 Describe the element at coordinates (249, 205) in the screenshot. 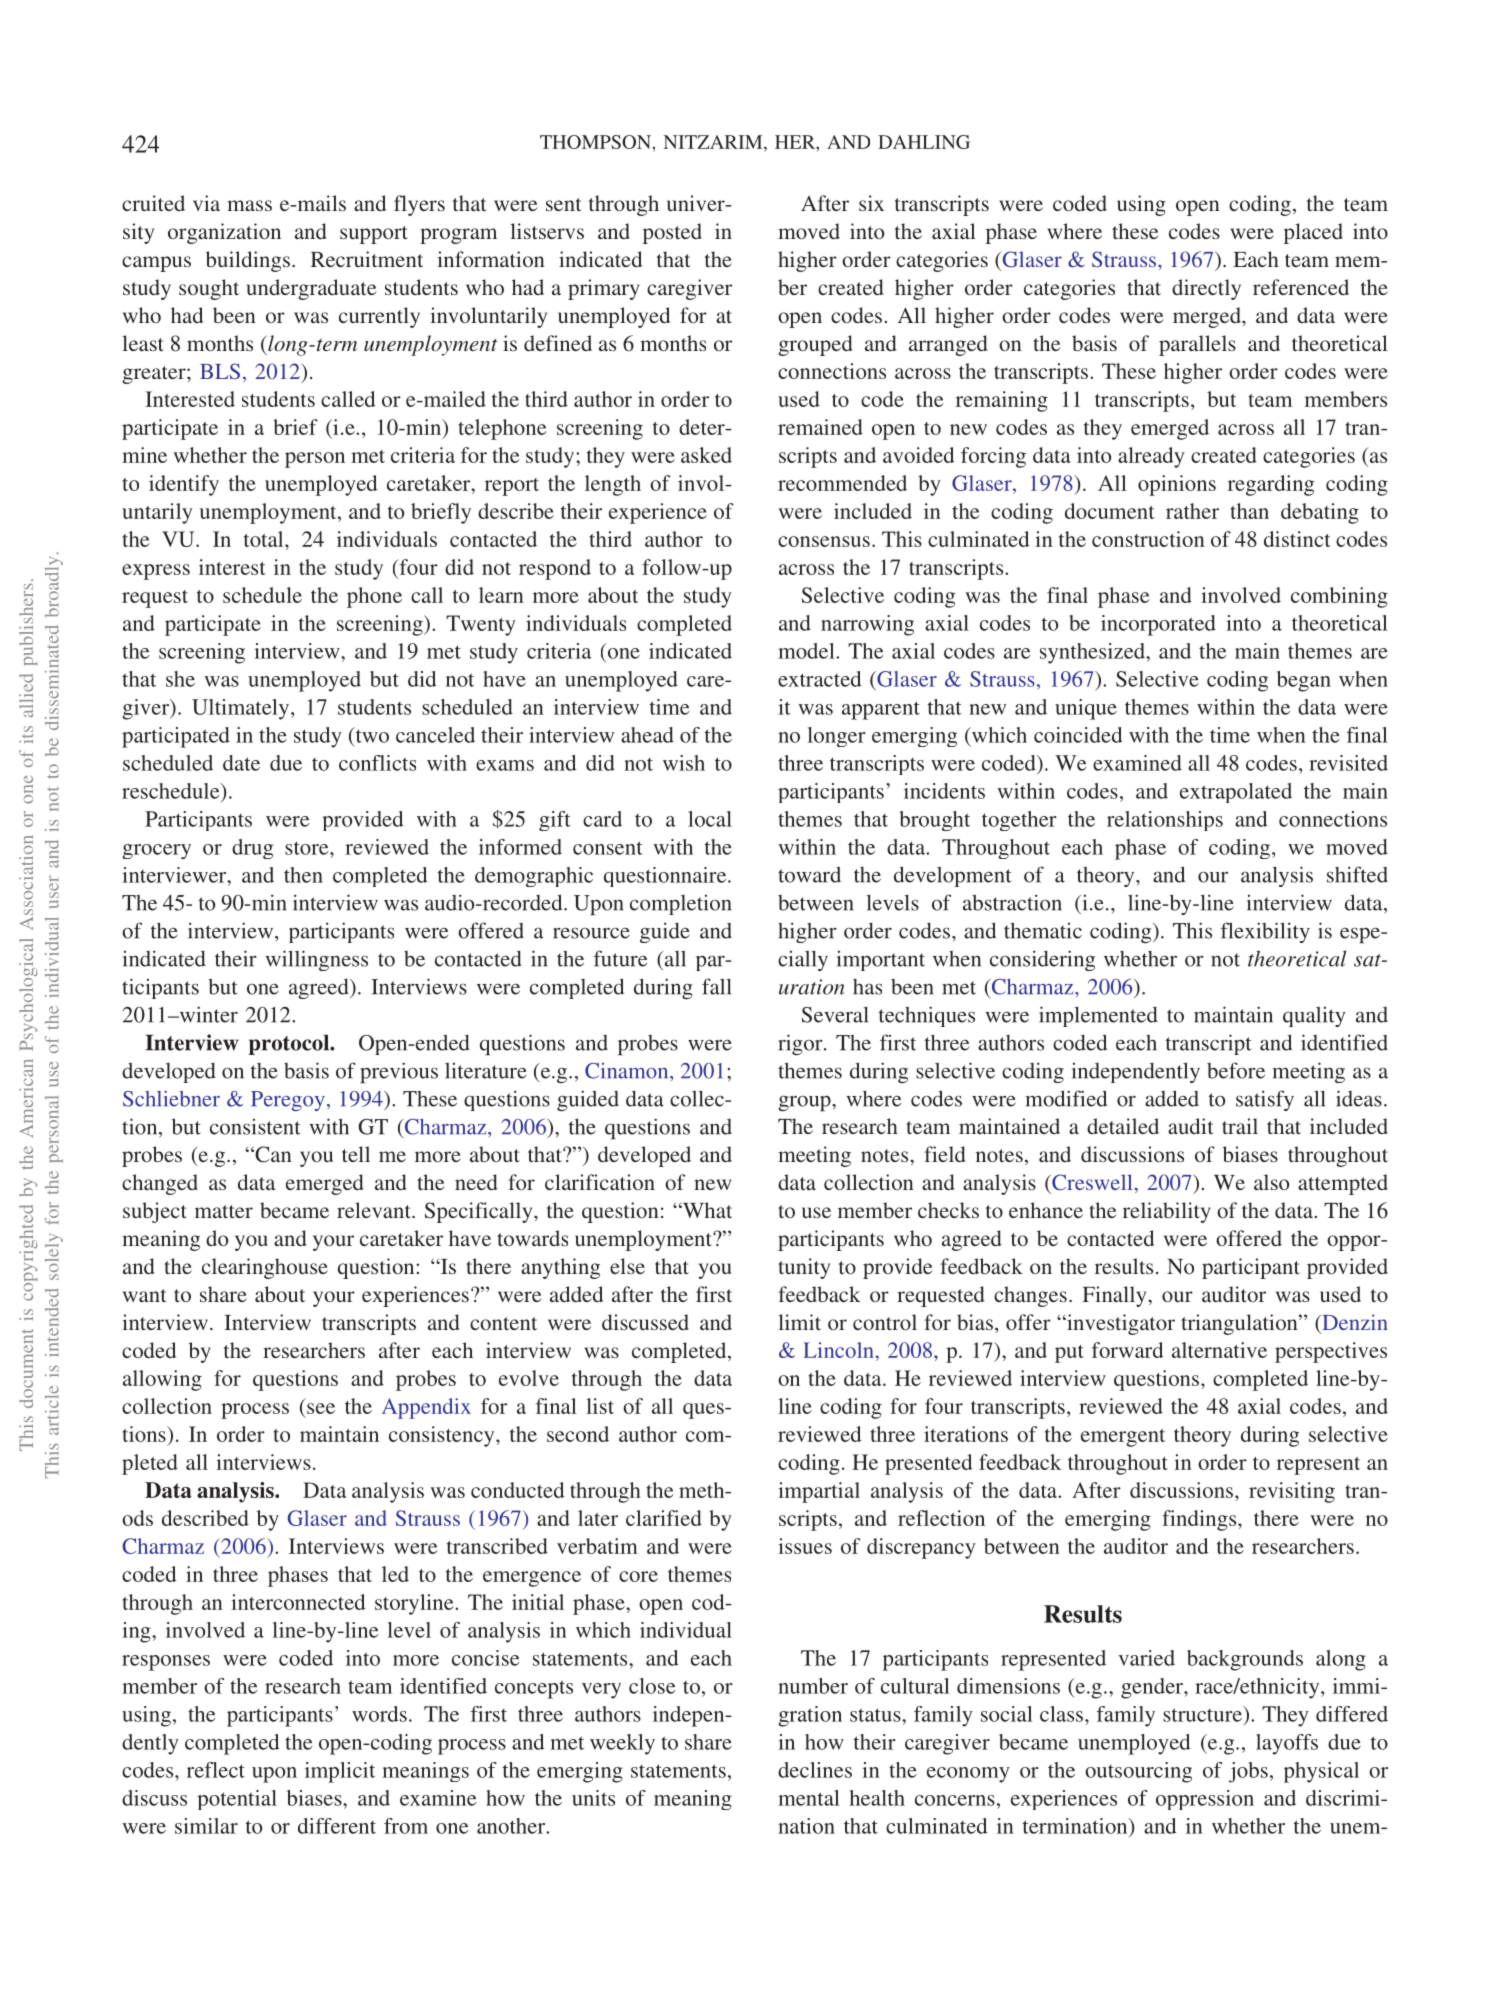

I see `mass` at that location.
